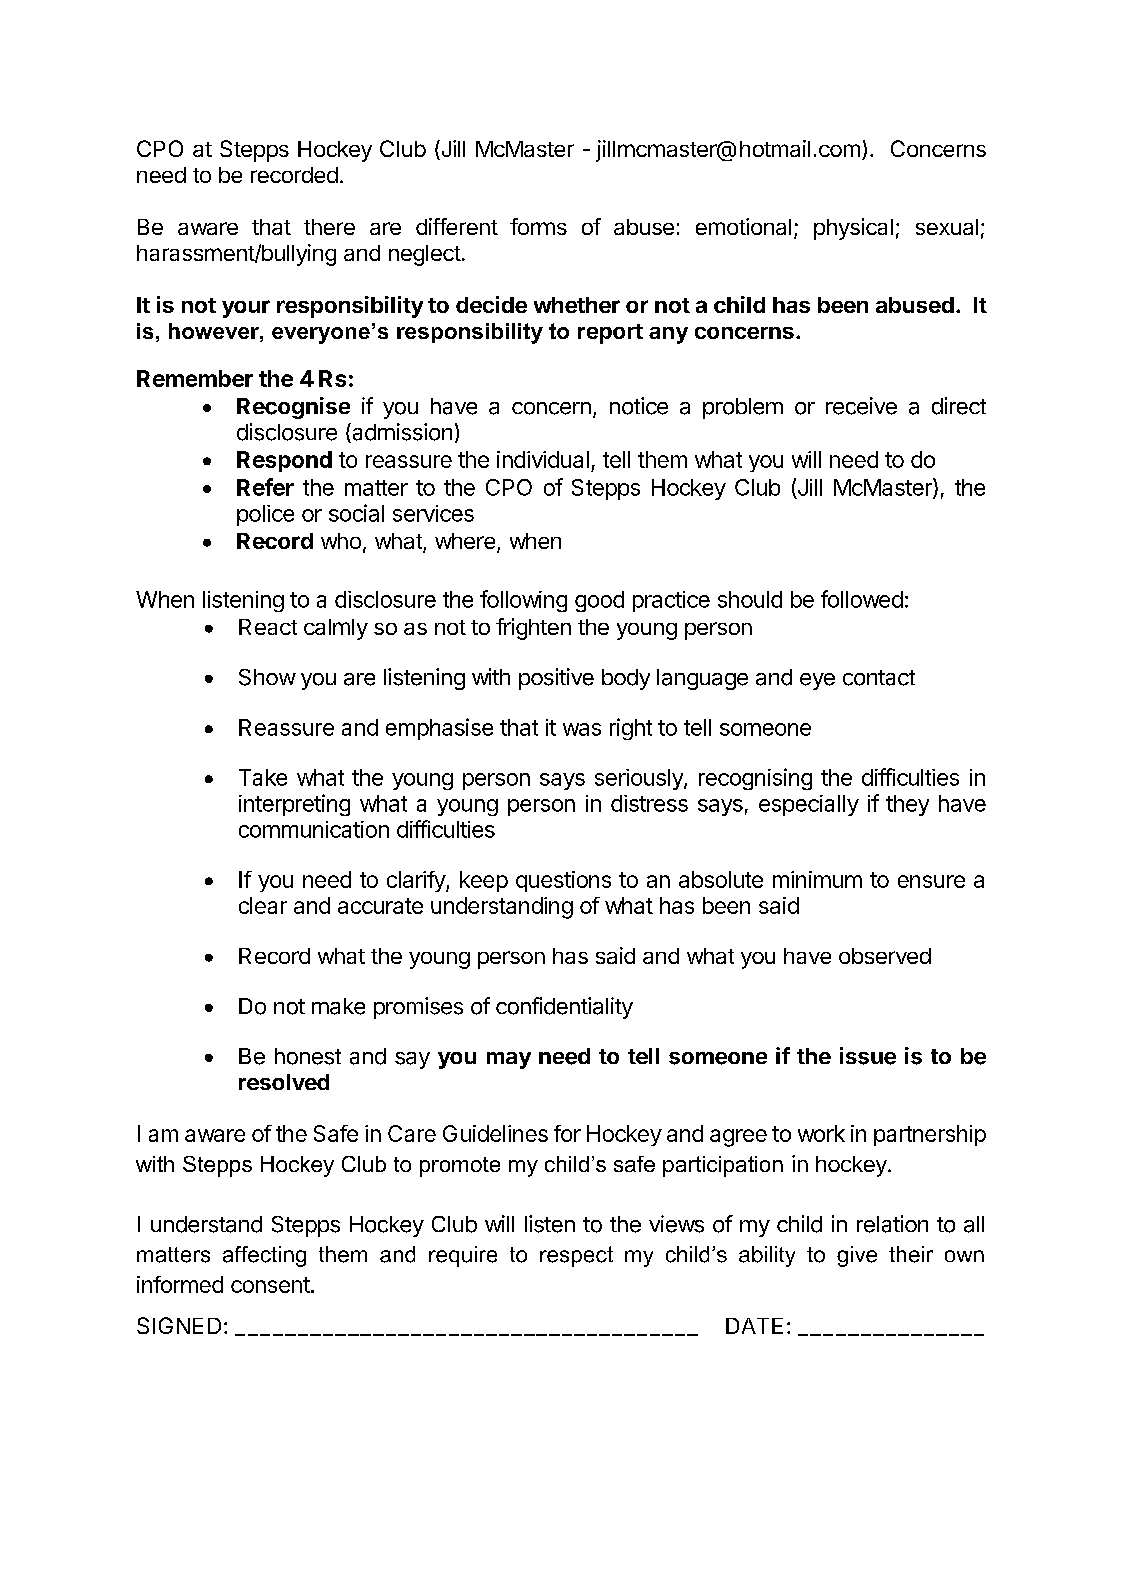 The image size is (1122, 1587). What do you see at coordinates (543, 459) in the document?
I see `individual` at bounding box center [543, 459].
